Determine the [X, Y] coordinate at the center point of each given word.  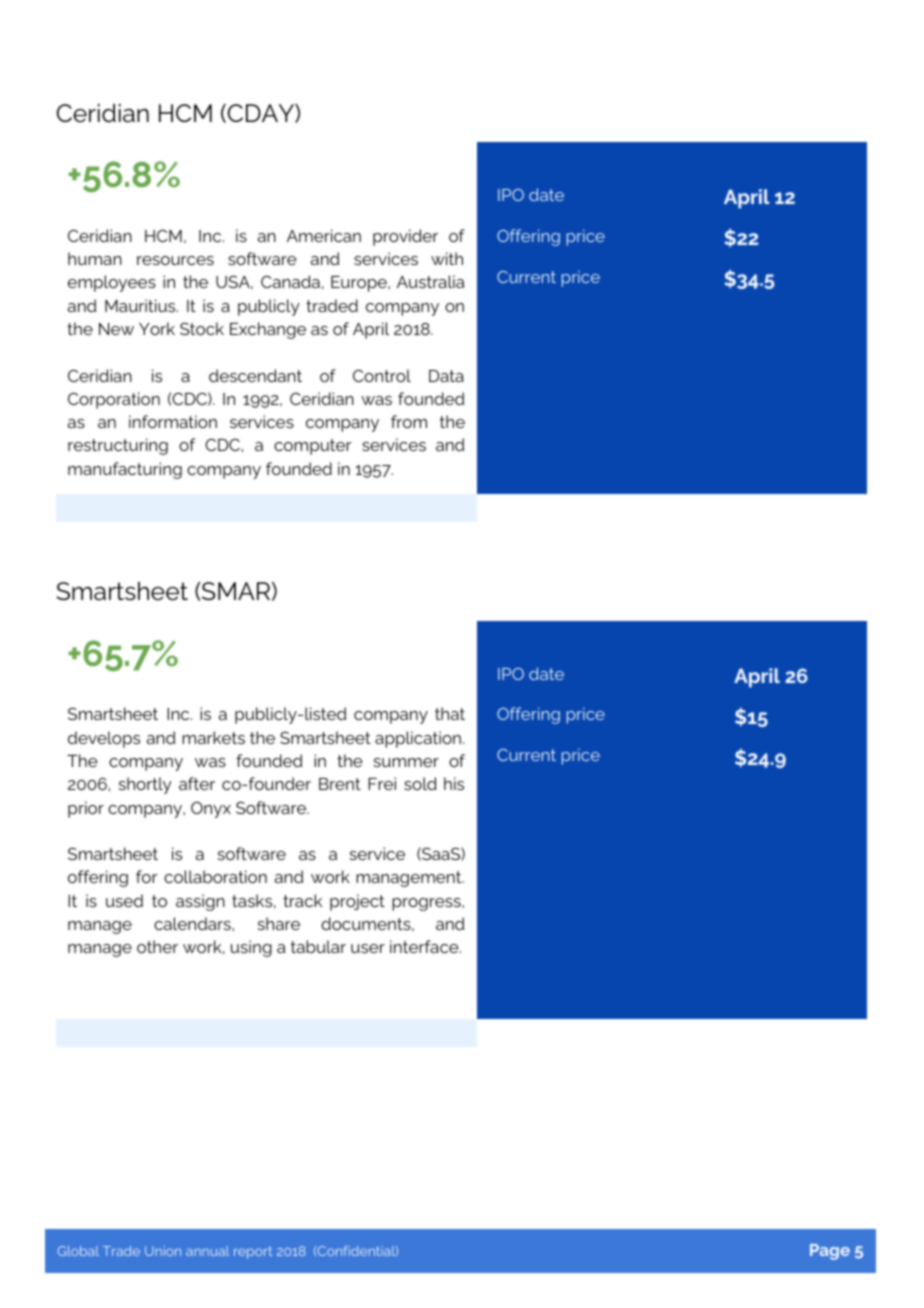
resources [175, 260]
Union [163, 1251]
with [447, 258]
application [418, 739]
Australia [431, 281]
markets [213, 737]
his [454, 783]
